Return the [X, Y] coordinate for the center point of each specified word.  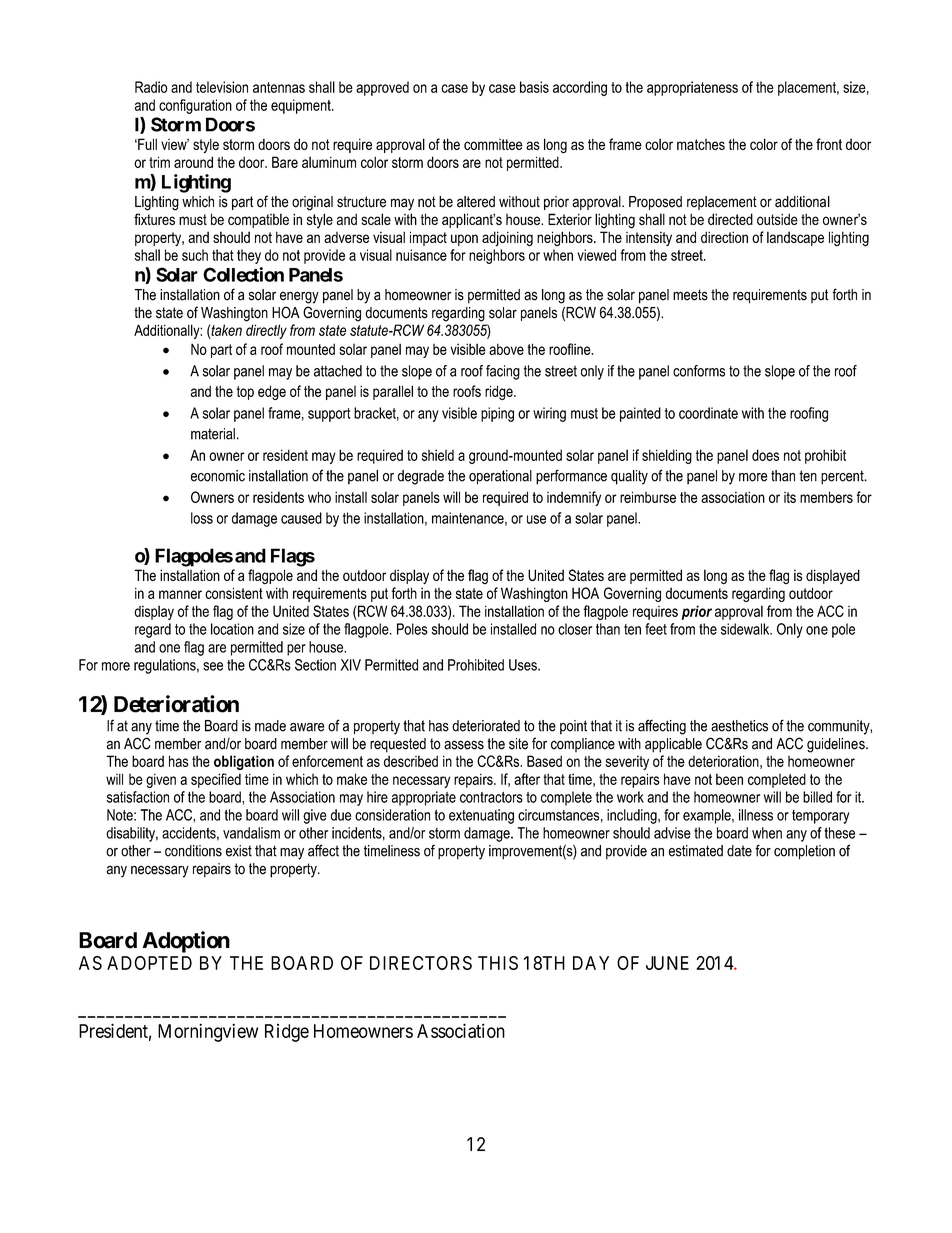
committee [493, 144]
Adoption [186, 942]
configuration [195, 106]
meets [690, 295]
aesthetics [739, 726]
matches [701, 144]
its [790, 497]
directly [266, 331]
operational [500, 477]
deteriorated [486, 726]
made [270, 726]
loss [202, 518]
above [506, 349]
